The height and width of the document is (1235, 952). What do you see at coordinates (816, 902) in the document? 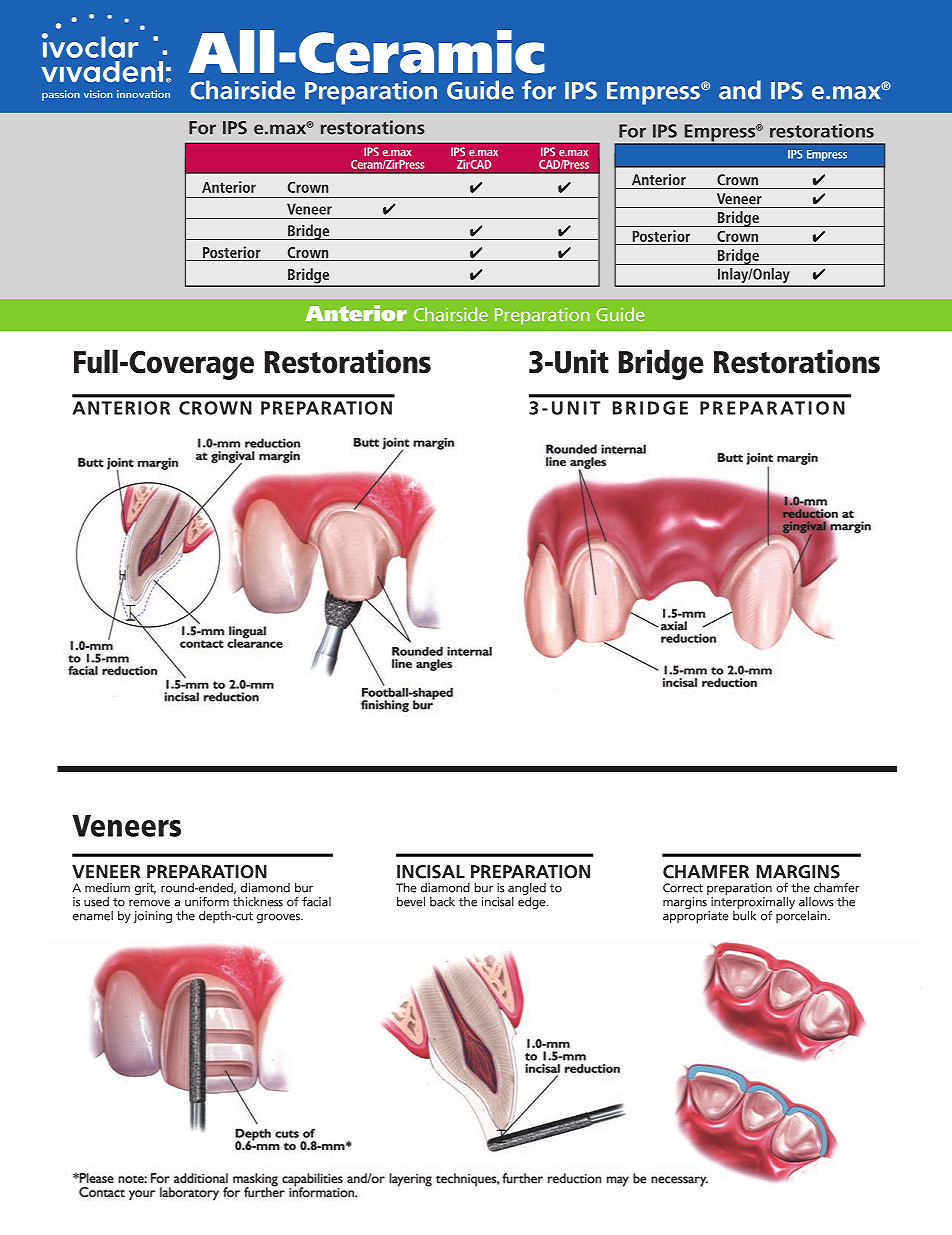
I see `allows` at bounding box center [816, 902].
